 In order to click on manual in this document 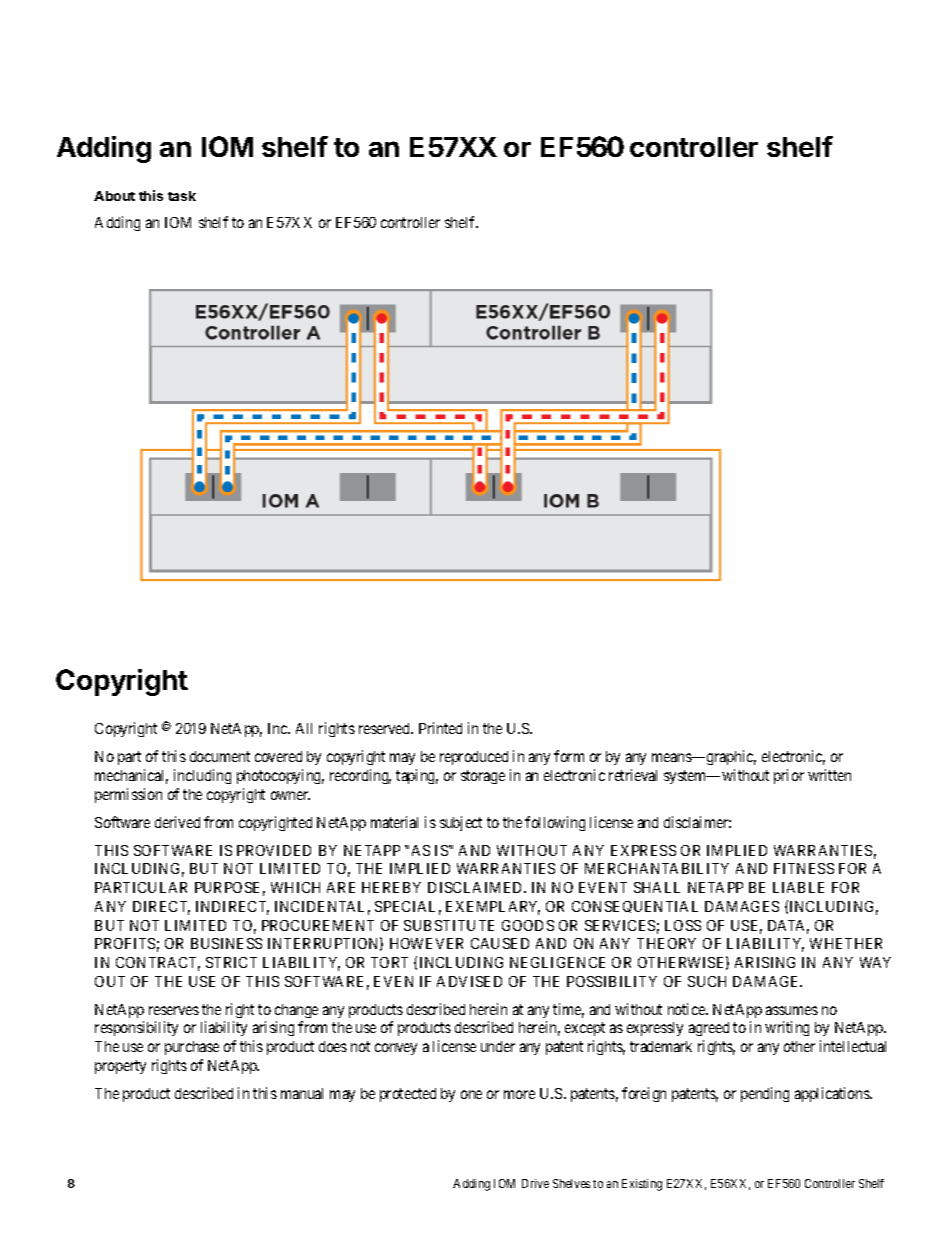, I will do `click(302, 1093)`.
